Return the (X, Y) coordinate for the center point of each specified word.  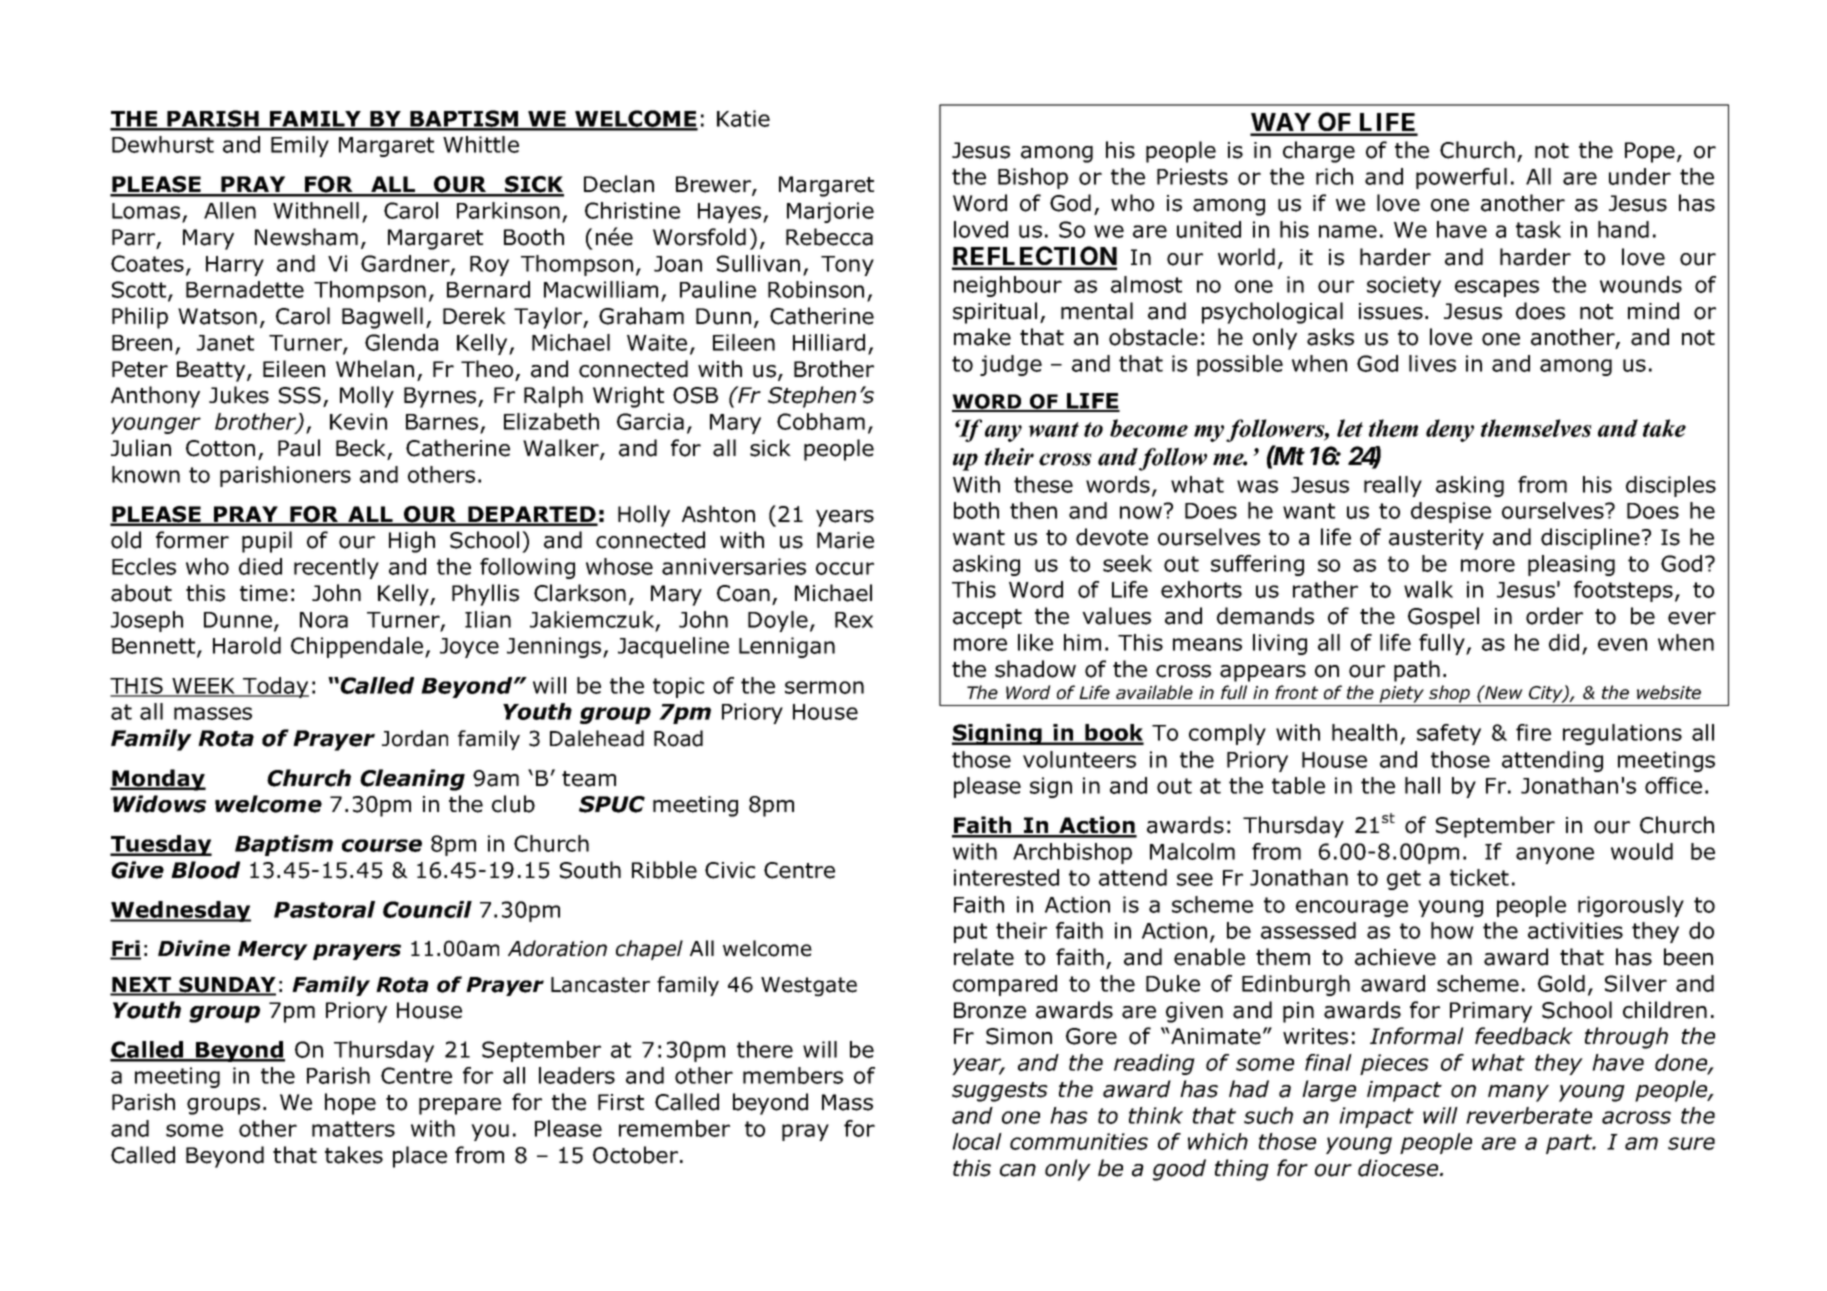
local (977, 1141)
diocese (1399, 1168)
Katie (743, 118)
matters (353, 1129)
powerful (1461, 178)
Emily (300, 146)
